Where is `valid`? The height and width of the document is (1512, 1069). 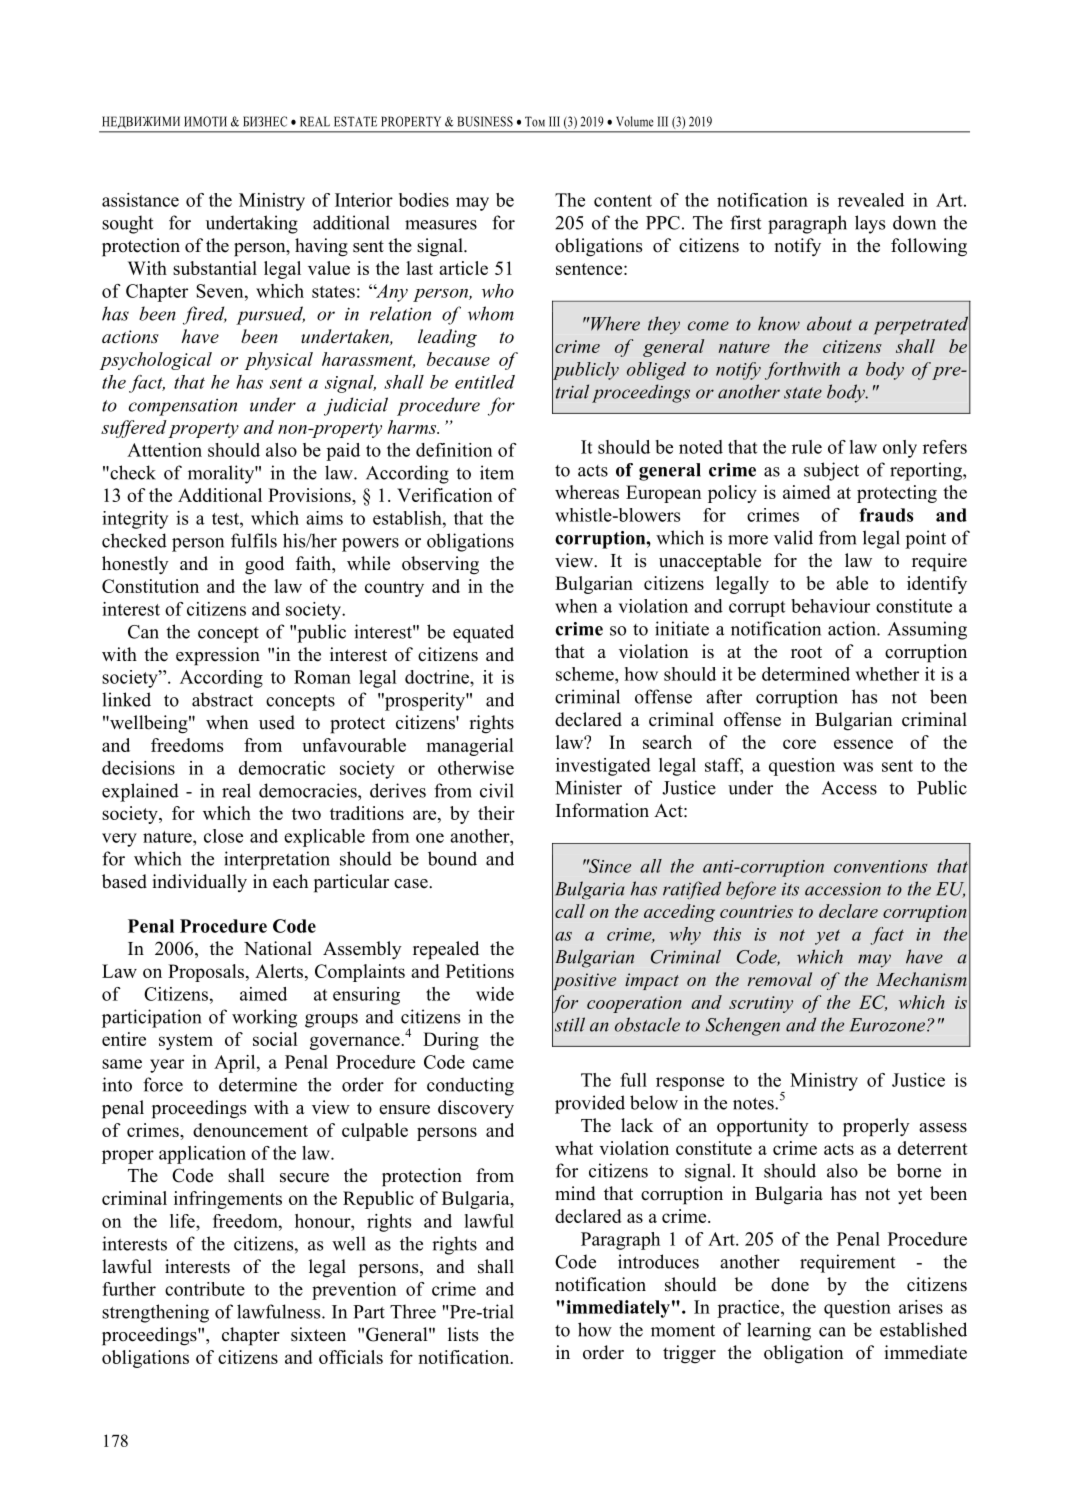 valid is located at coordinates (793, 537).
